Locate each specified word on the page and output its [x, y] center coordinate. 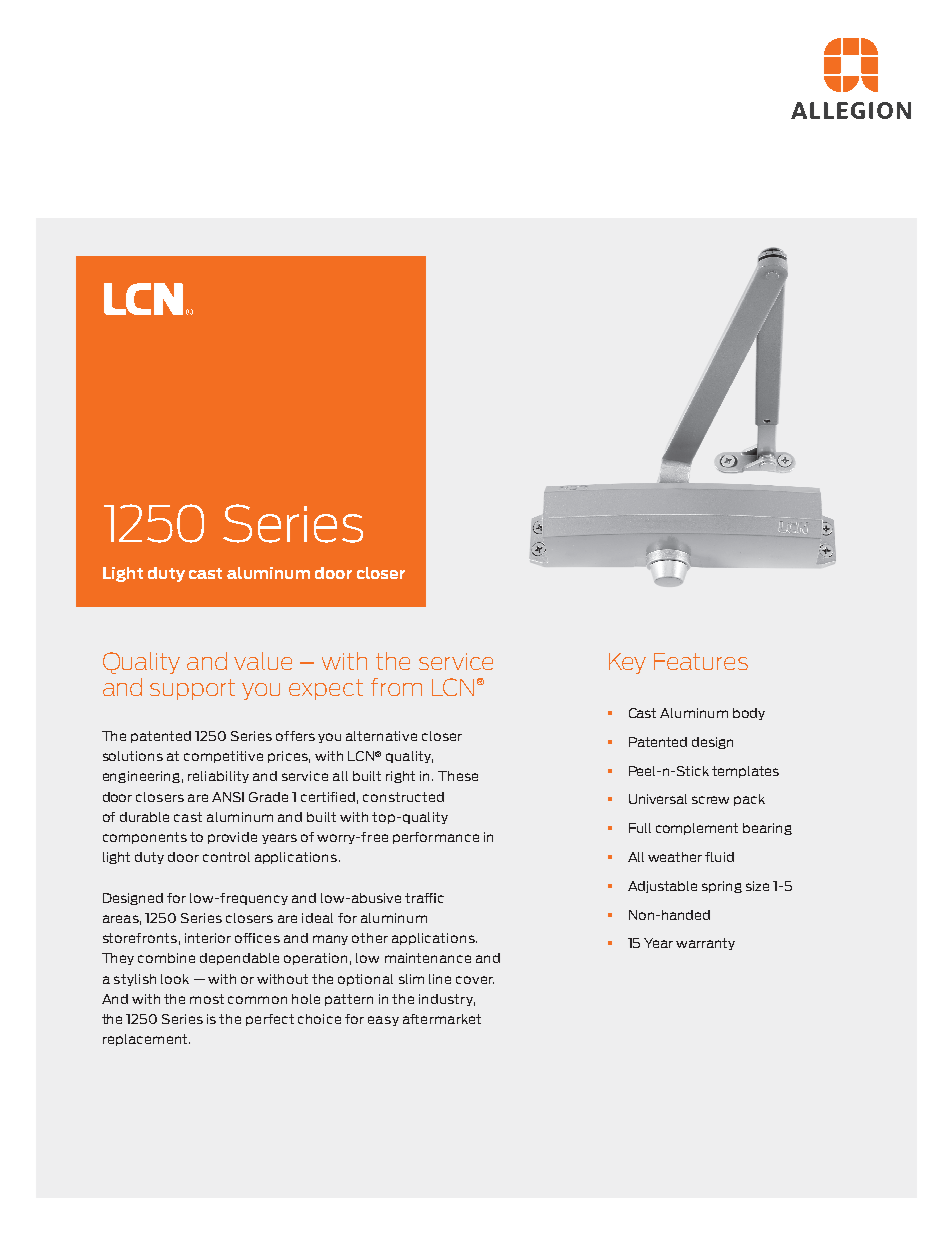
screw [710, 800]
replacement [146, 1040]
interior [208, 938]
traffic [424, 898]
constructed [403, 797]
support [192, 689]
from [396, 687]
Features [701, 661]
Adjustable [662, 887]
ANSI [228, 797]
